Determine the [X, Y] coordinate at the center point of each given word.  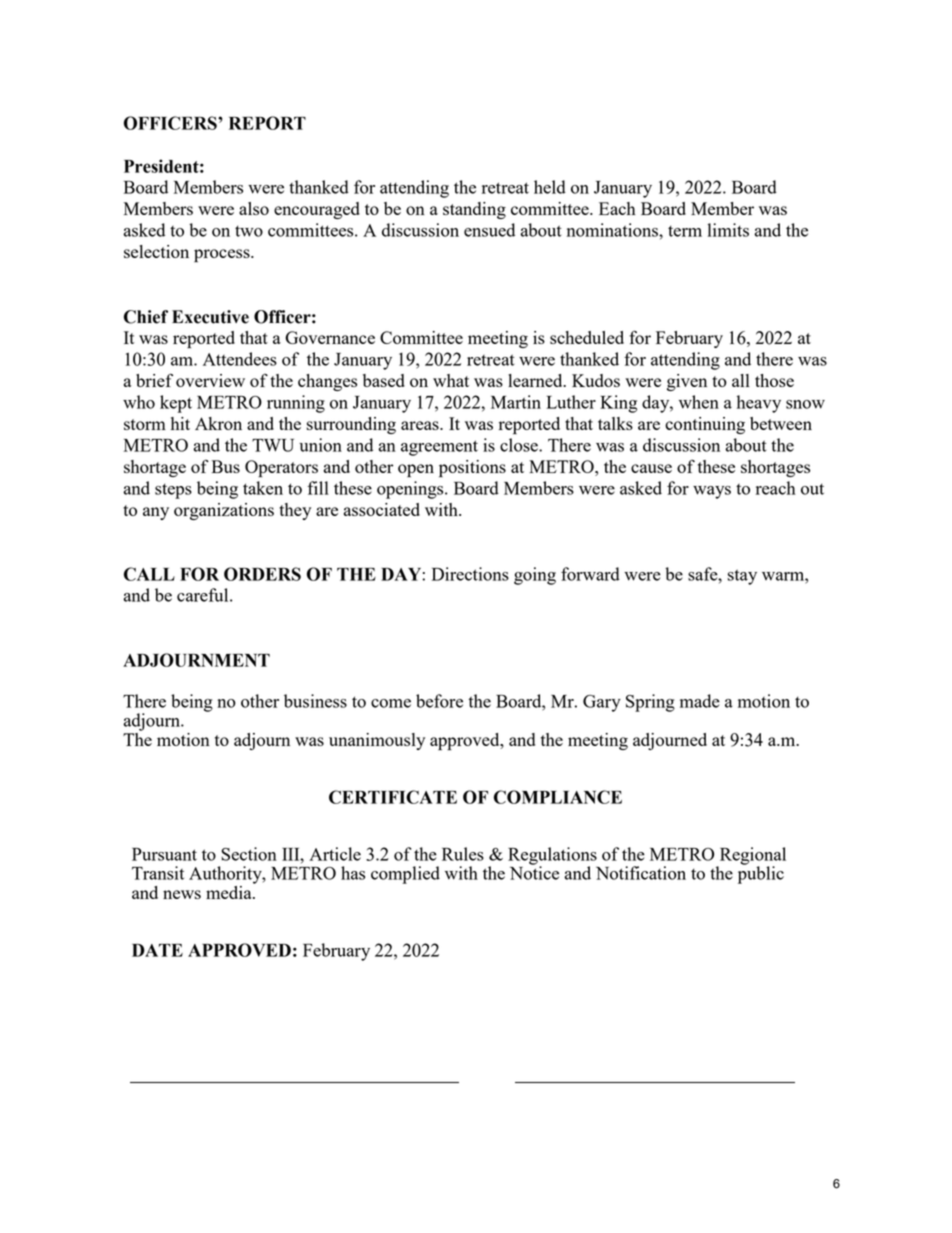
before [439, 701]
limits [728, 230]
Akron [218, 423]
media [230, 892]
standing [474, 210]
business [315, 701]
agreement [439, 448]
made [700, 701]
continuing [705, 425]
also [254, 208]
